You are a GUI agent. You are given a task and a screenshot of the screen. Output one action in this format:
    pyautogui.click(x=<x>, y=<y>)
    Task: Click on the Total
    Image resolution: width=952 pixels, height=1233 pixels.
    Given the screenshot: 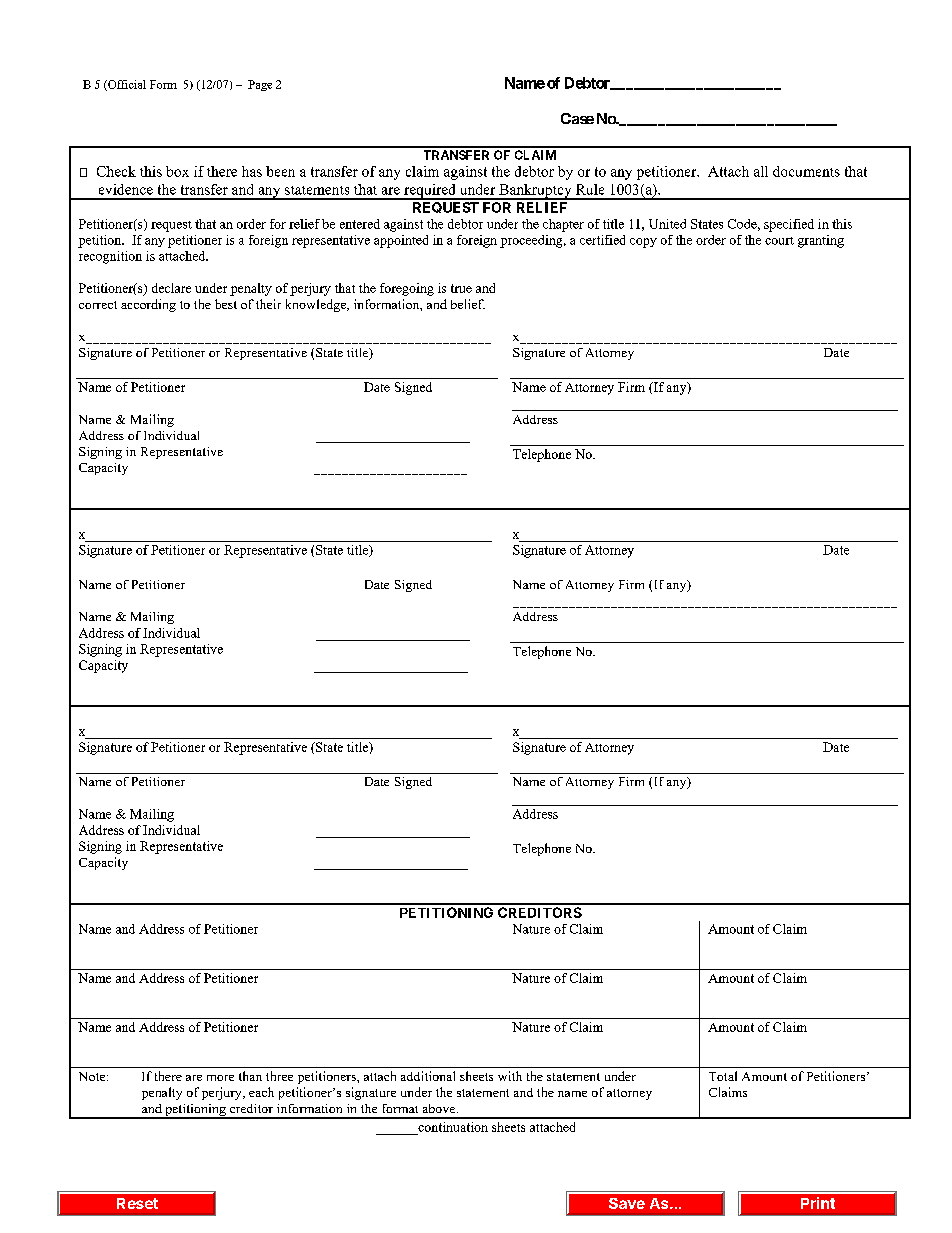 What is the action you would take?
    pyautogui.click(x=723, y=1076)
